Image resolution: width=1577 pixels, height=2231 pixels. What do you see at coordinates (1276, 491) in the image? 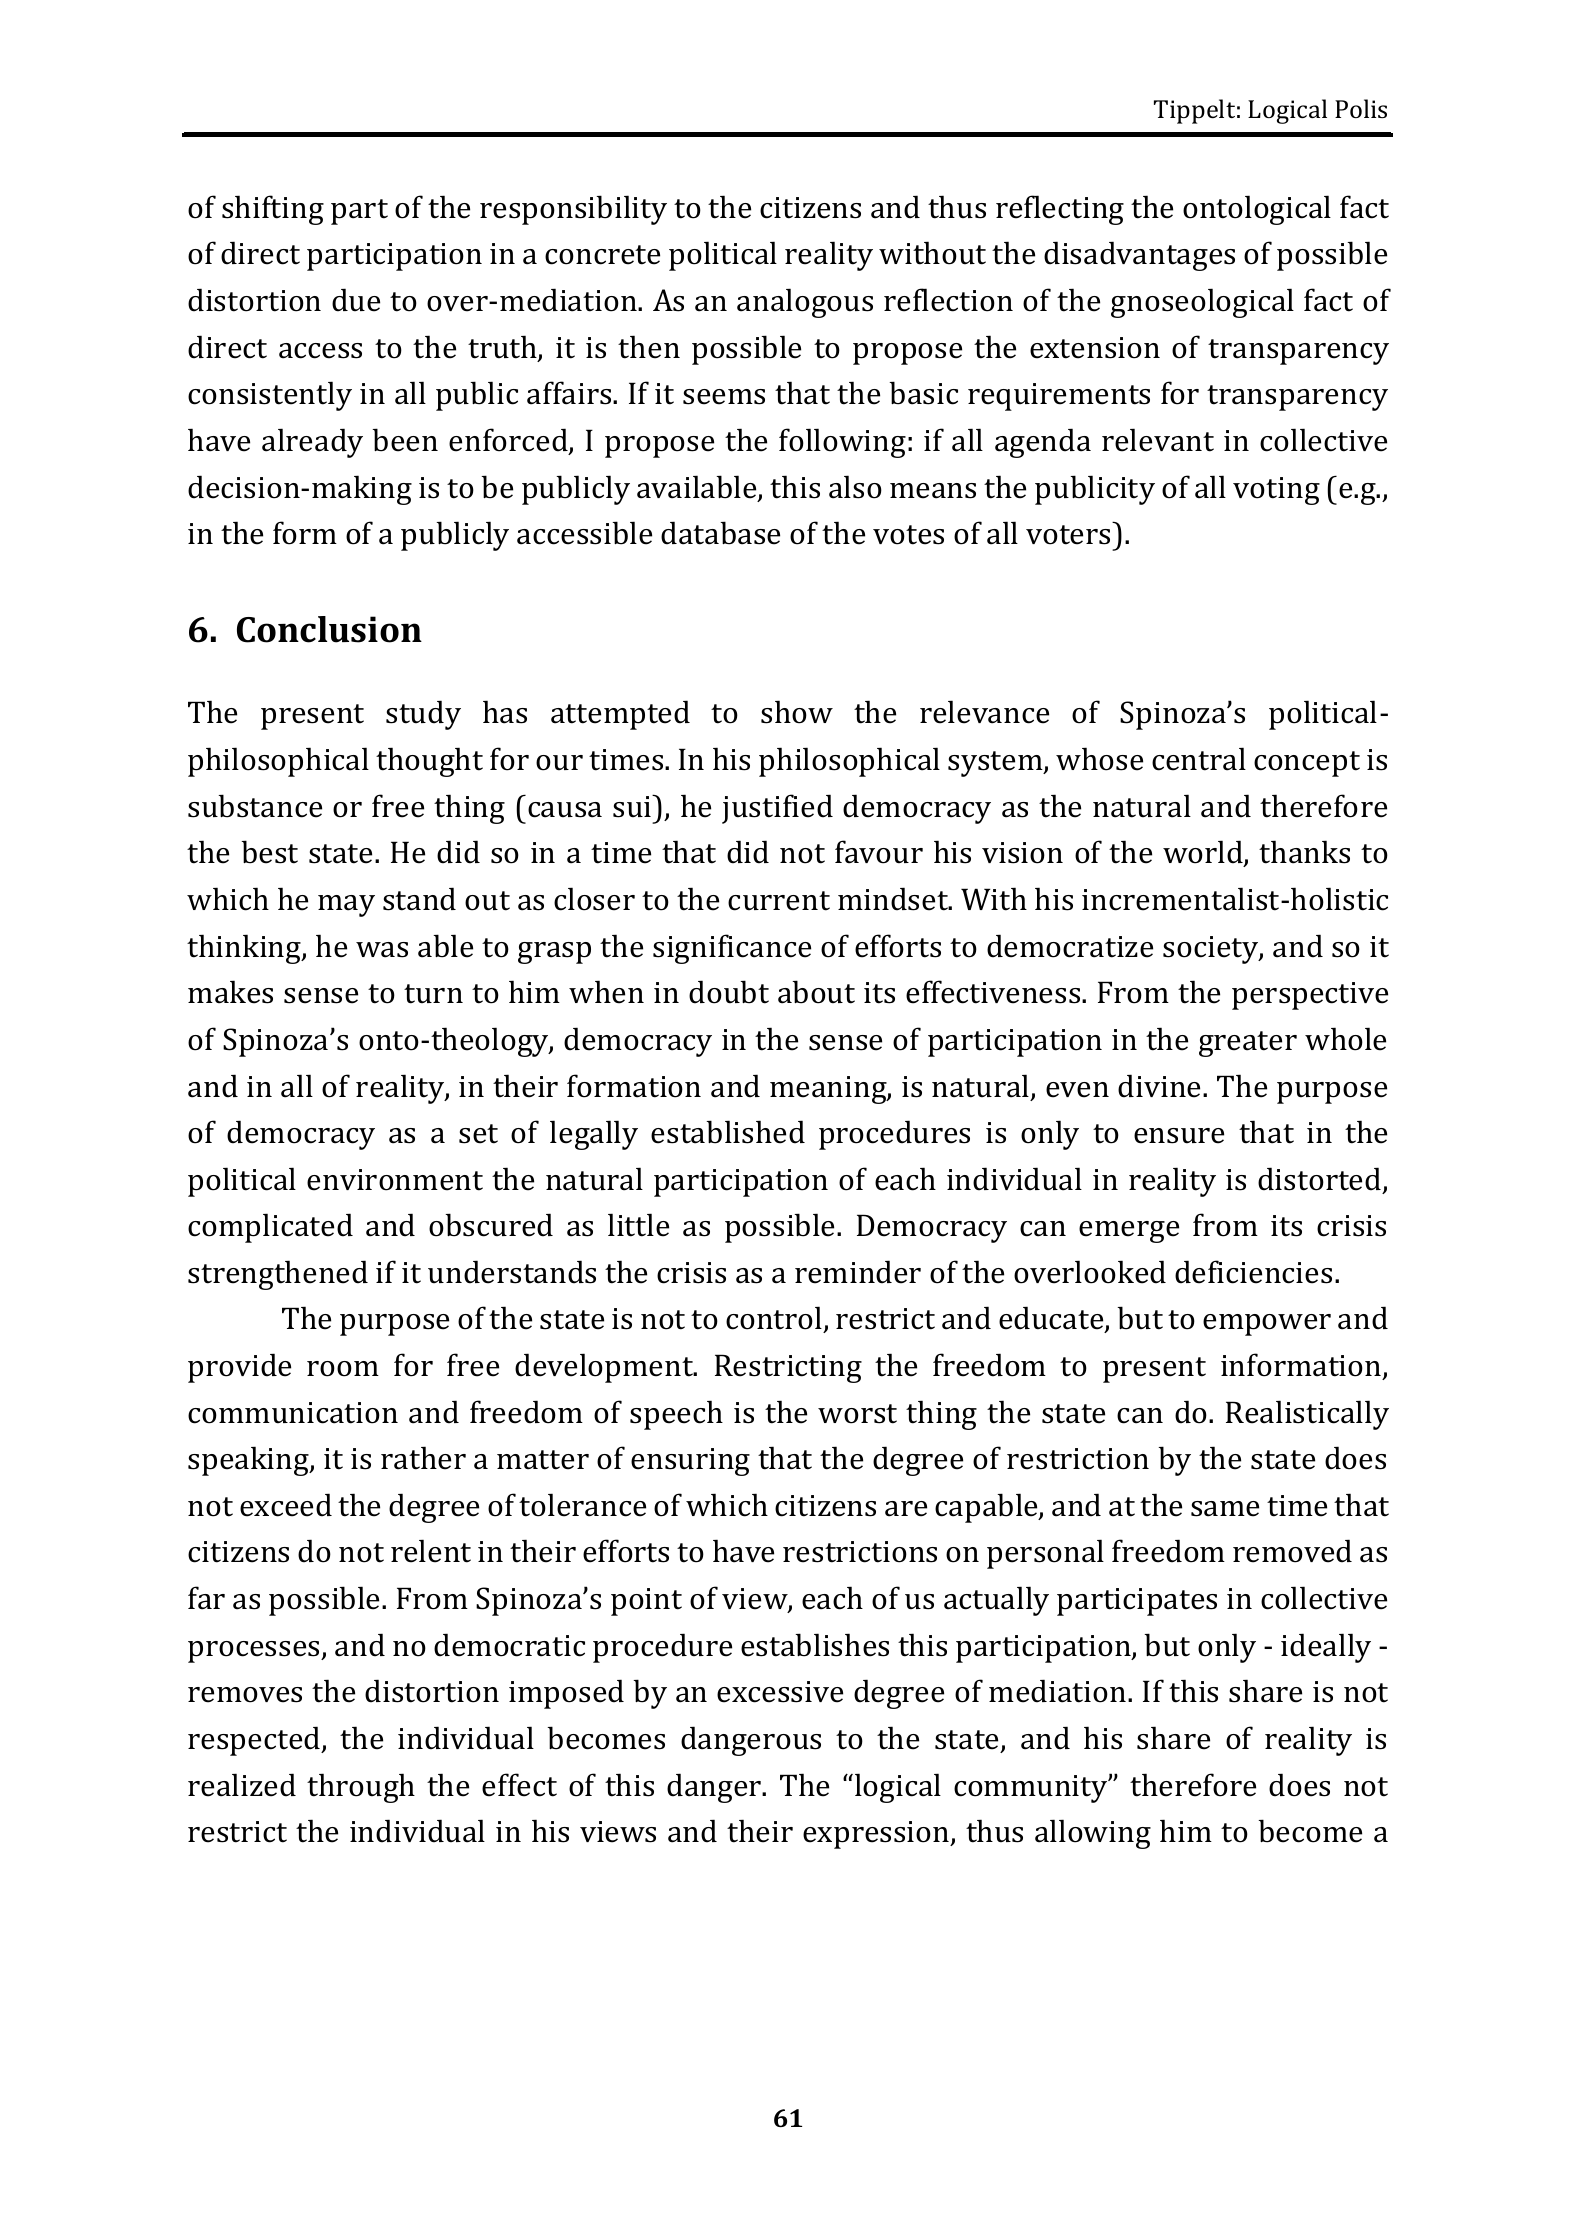
I see `voting` at bounding box center [1276, 491].
